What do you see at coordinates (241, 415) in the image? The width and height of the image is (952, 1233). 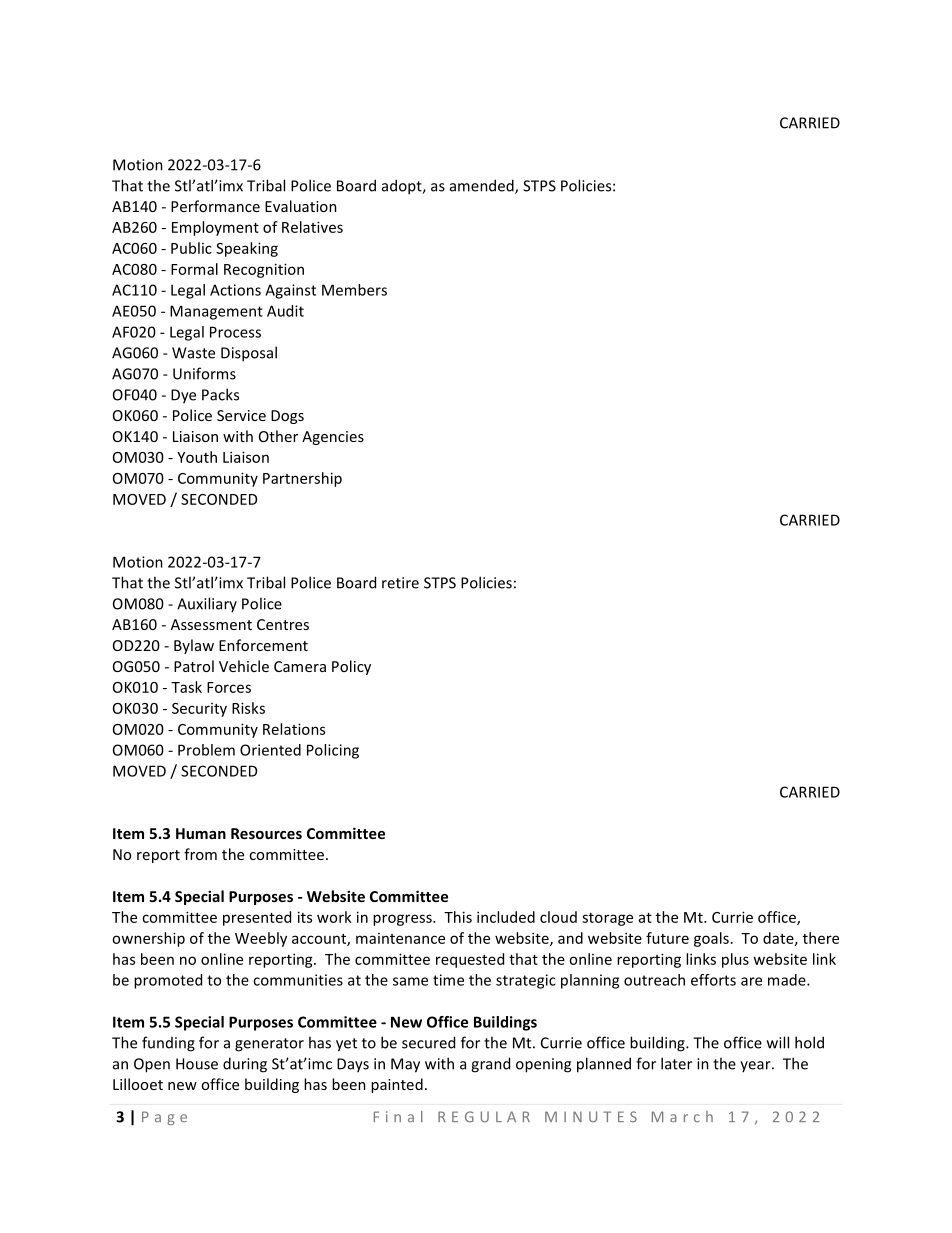 I see `Service` at bounding box center [241, 415].
